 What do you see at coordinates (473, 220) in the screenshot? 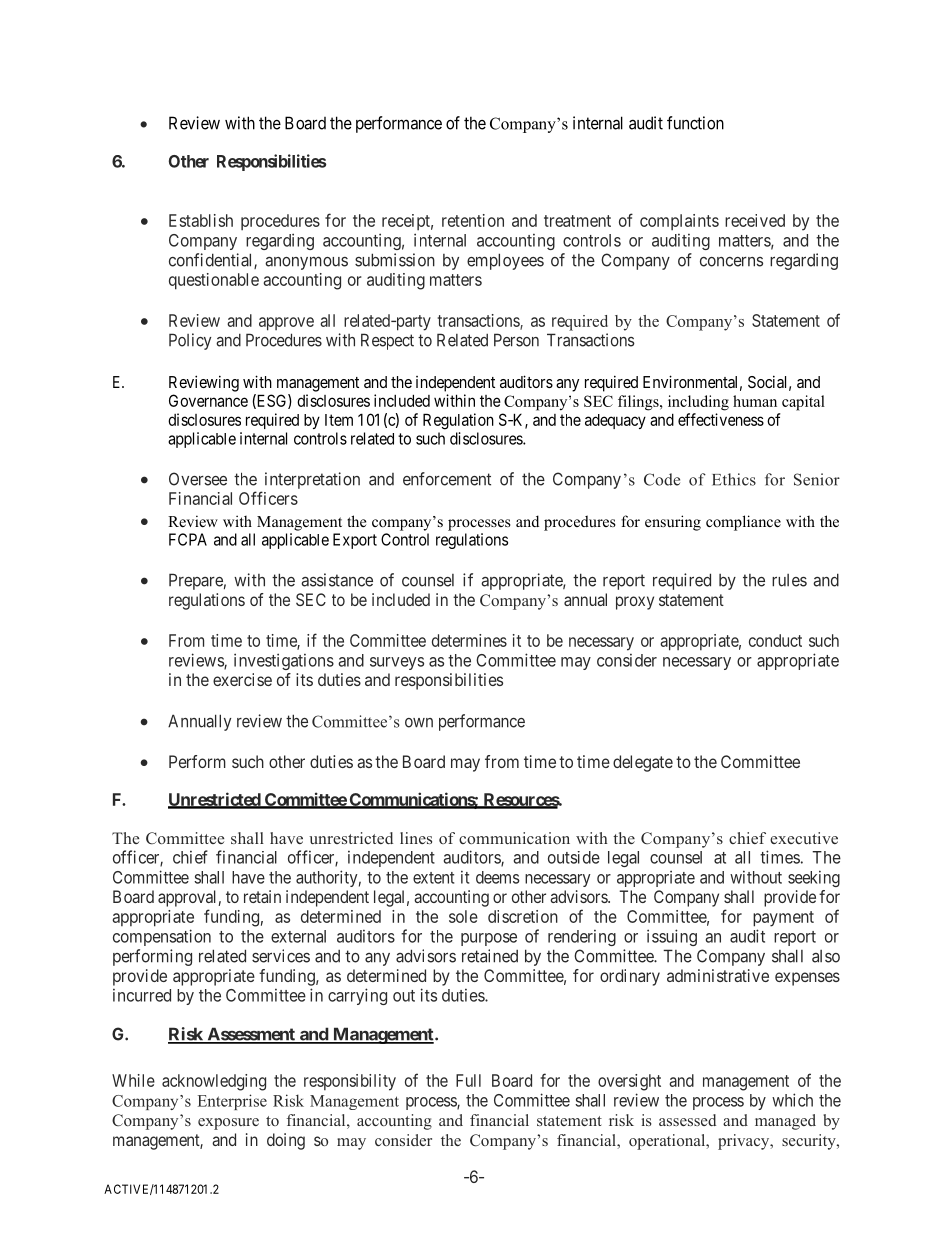
I see `retention` at bounding box center [473, 220].
